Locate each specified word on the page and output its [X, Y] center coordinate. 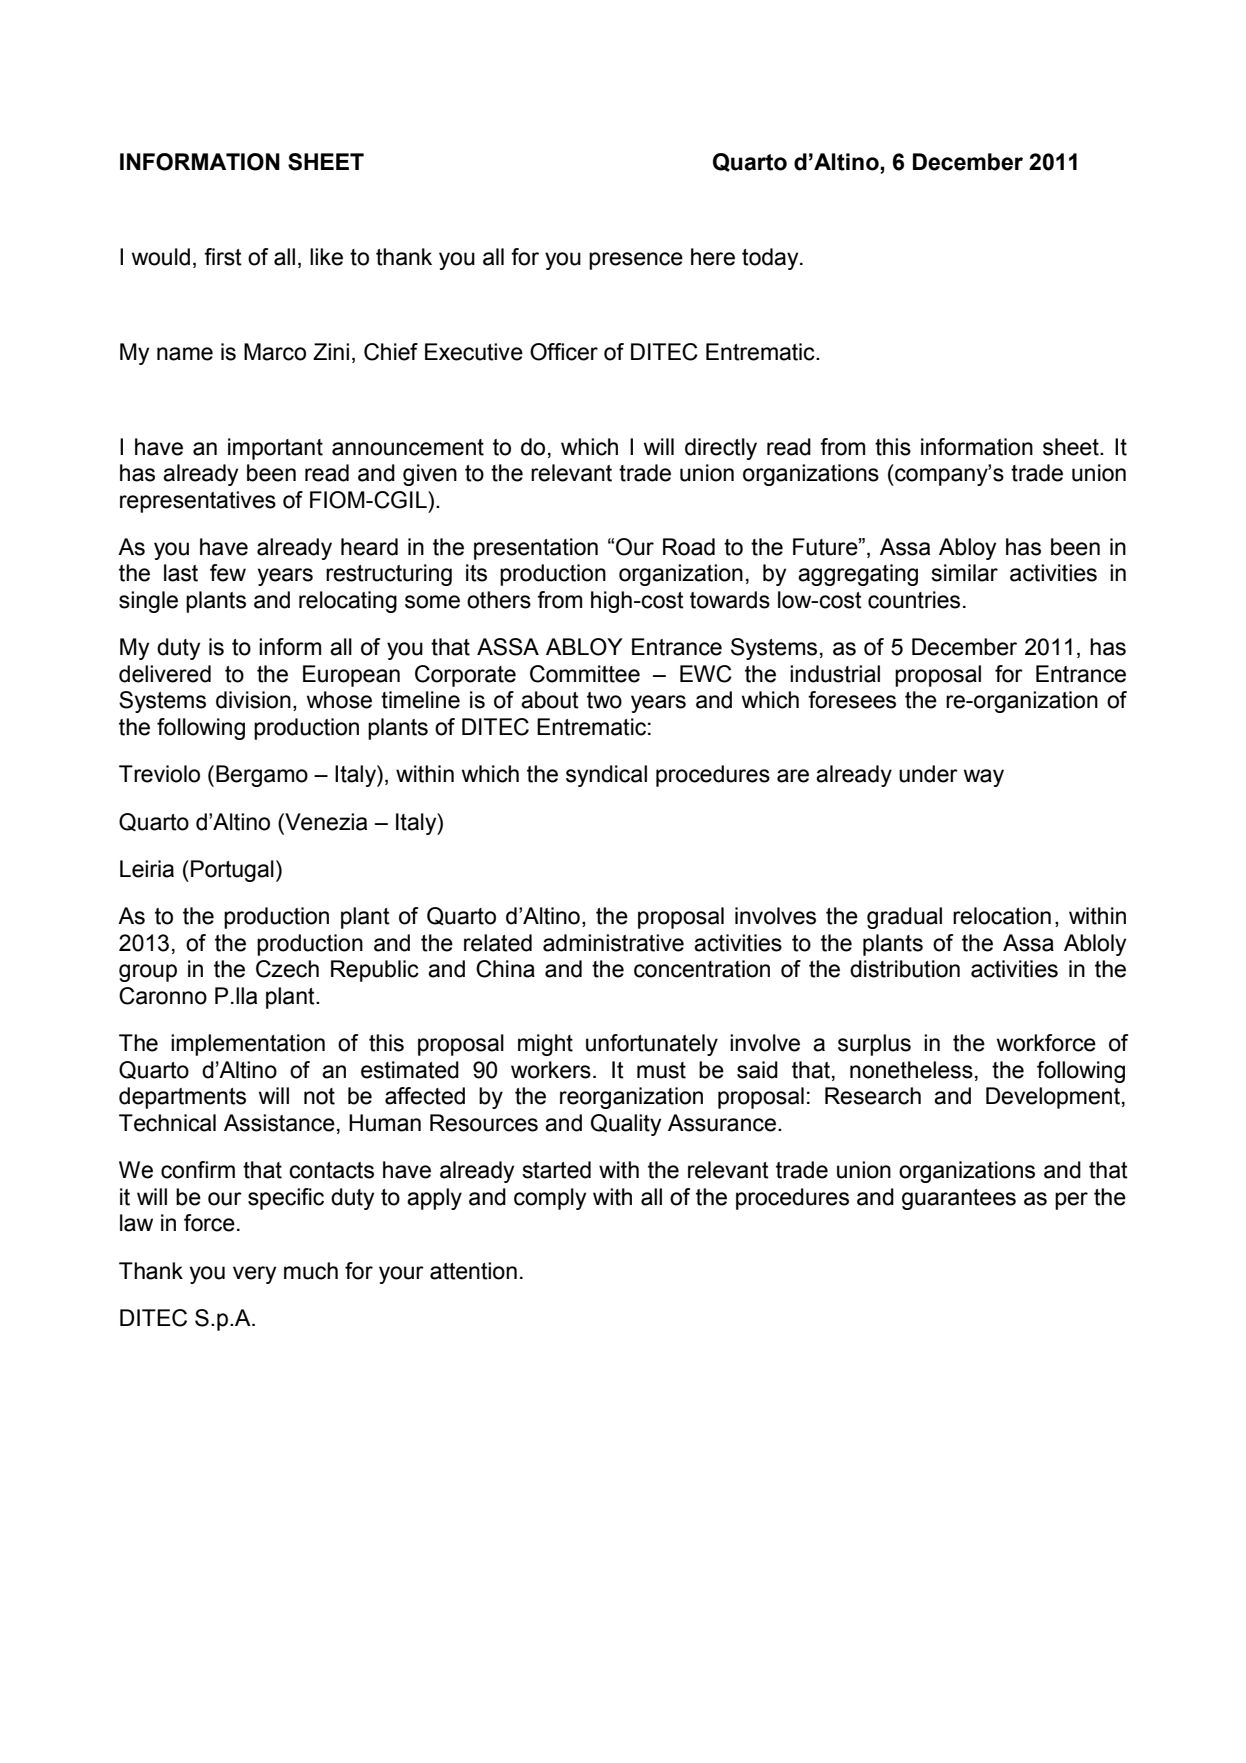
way [984, 778]
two [604, 700]
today [771, 259]
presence [636, 261]
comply [550, 1199]
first [223, 257]
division [253, 700]
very [254, 1275]
